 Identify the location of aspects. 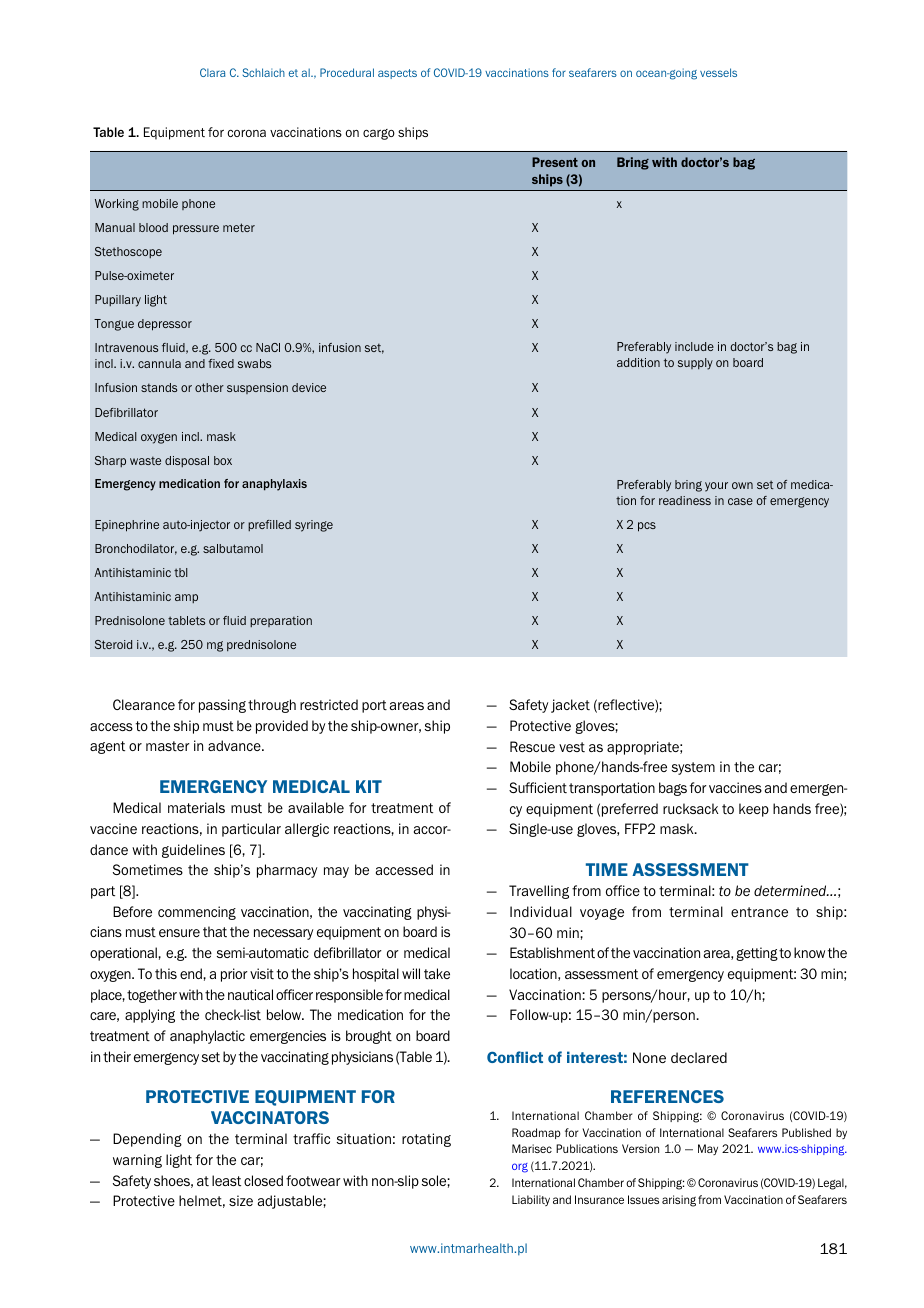
(397, 74).
